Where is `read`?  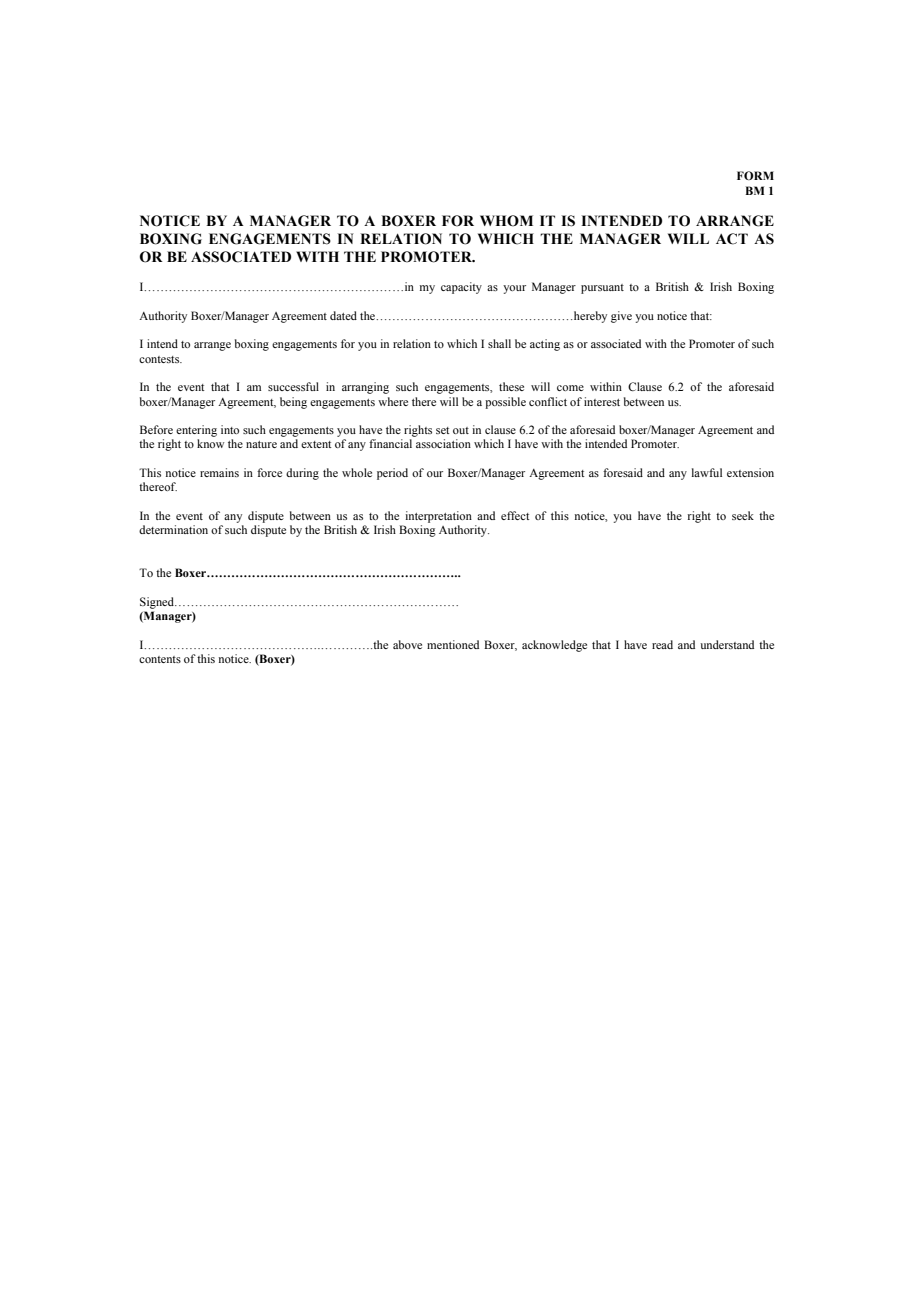 read is located at coordinates (662, 644).
